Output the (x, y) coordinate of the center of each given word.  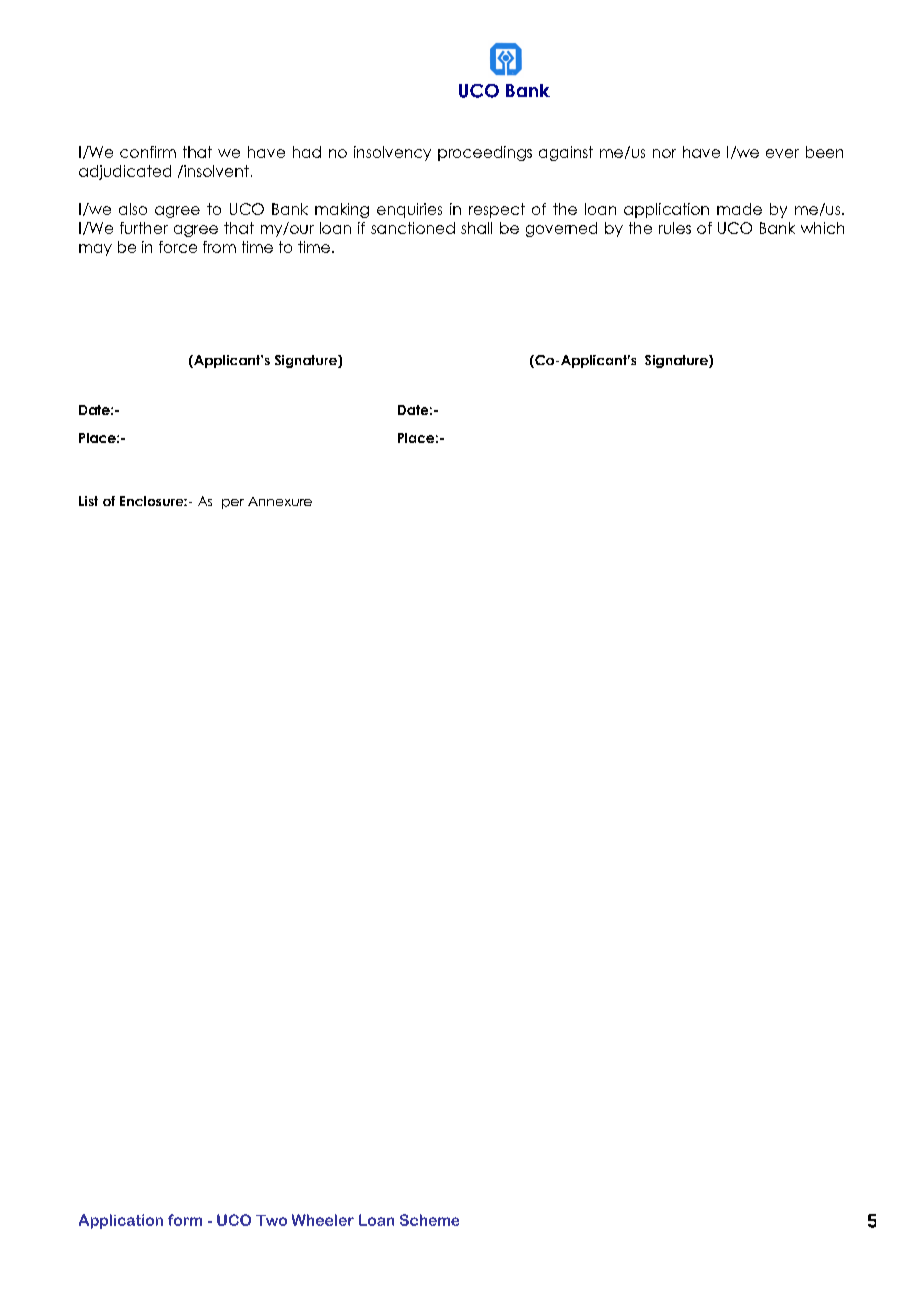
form (185, 1220)
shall (476, 228)
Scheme (429, 1220)
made (739, 209)
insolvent (215, 171)
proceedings (485, 153)
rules (675, 228)
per (233, 504)
